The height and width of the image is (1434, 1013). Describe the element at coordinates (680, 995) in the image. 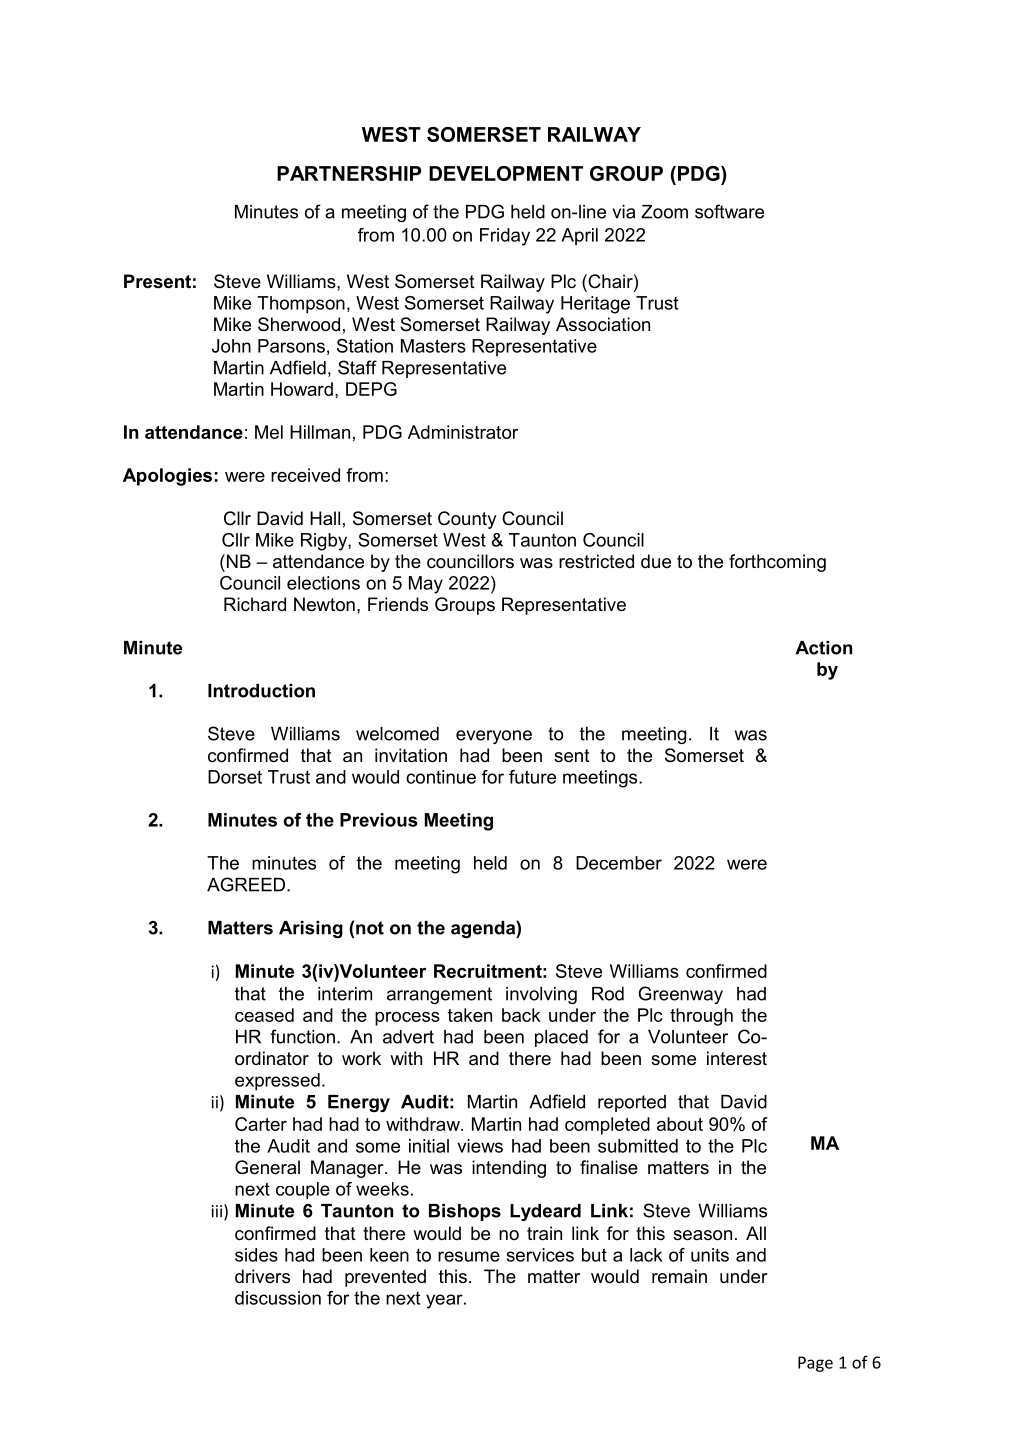

I see `Greenway` at that location.
